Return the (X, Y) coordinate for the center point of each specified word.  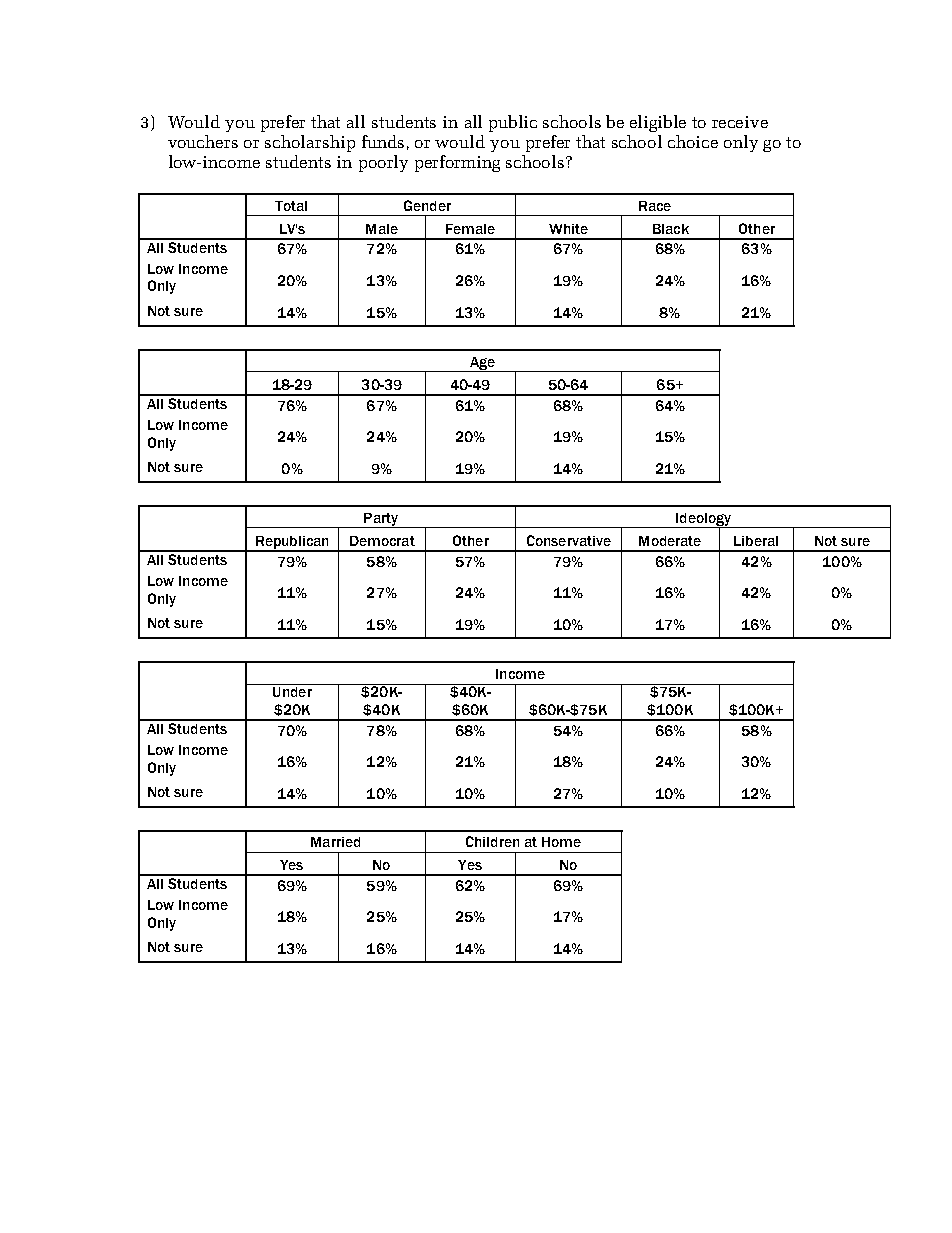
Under (292, 690)
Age (482, 364)
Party (381, 520)
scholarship (310, 143)
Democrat (382, 541)
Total (291, 206)
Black (671, 229)
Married (335, 842)
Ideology (703, 520)
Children (492, 841)
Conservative (569, 540)
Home (561, 842)
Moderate (670, 541)
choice (693, 141)
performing (457, 163)
